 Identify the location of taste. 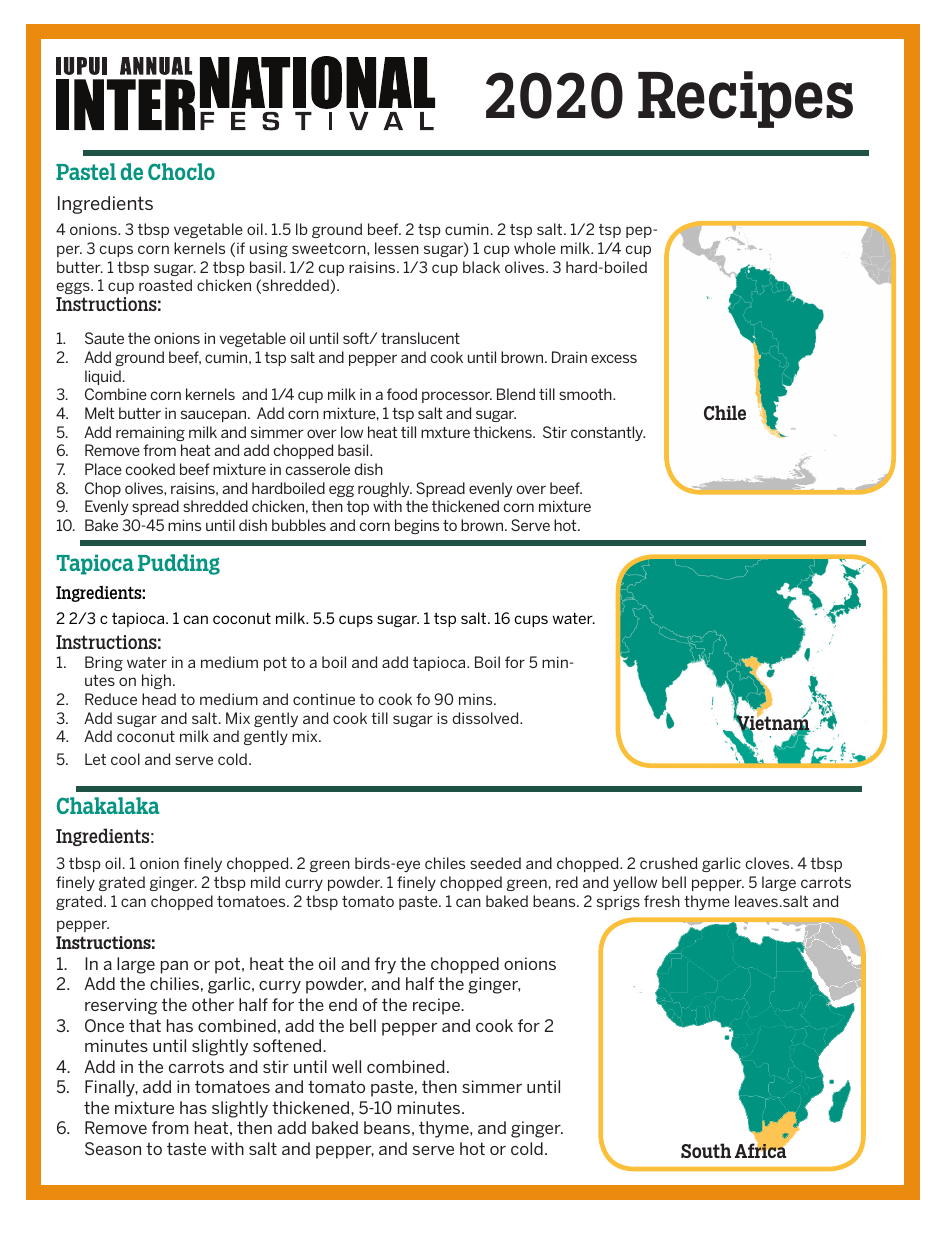
(186, 1148).
